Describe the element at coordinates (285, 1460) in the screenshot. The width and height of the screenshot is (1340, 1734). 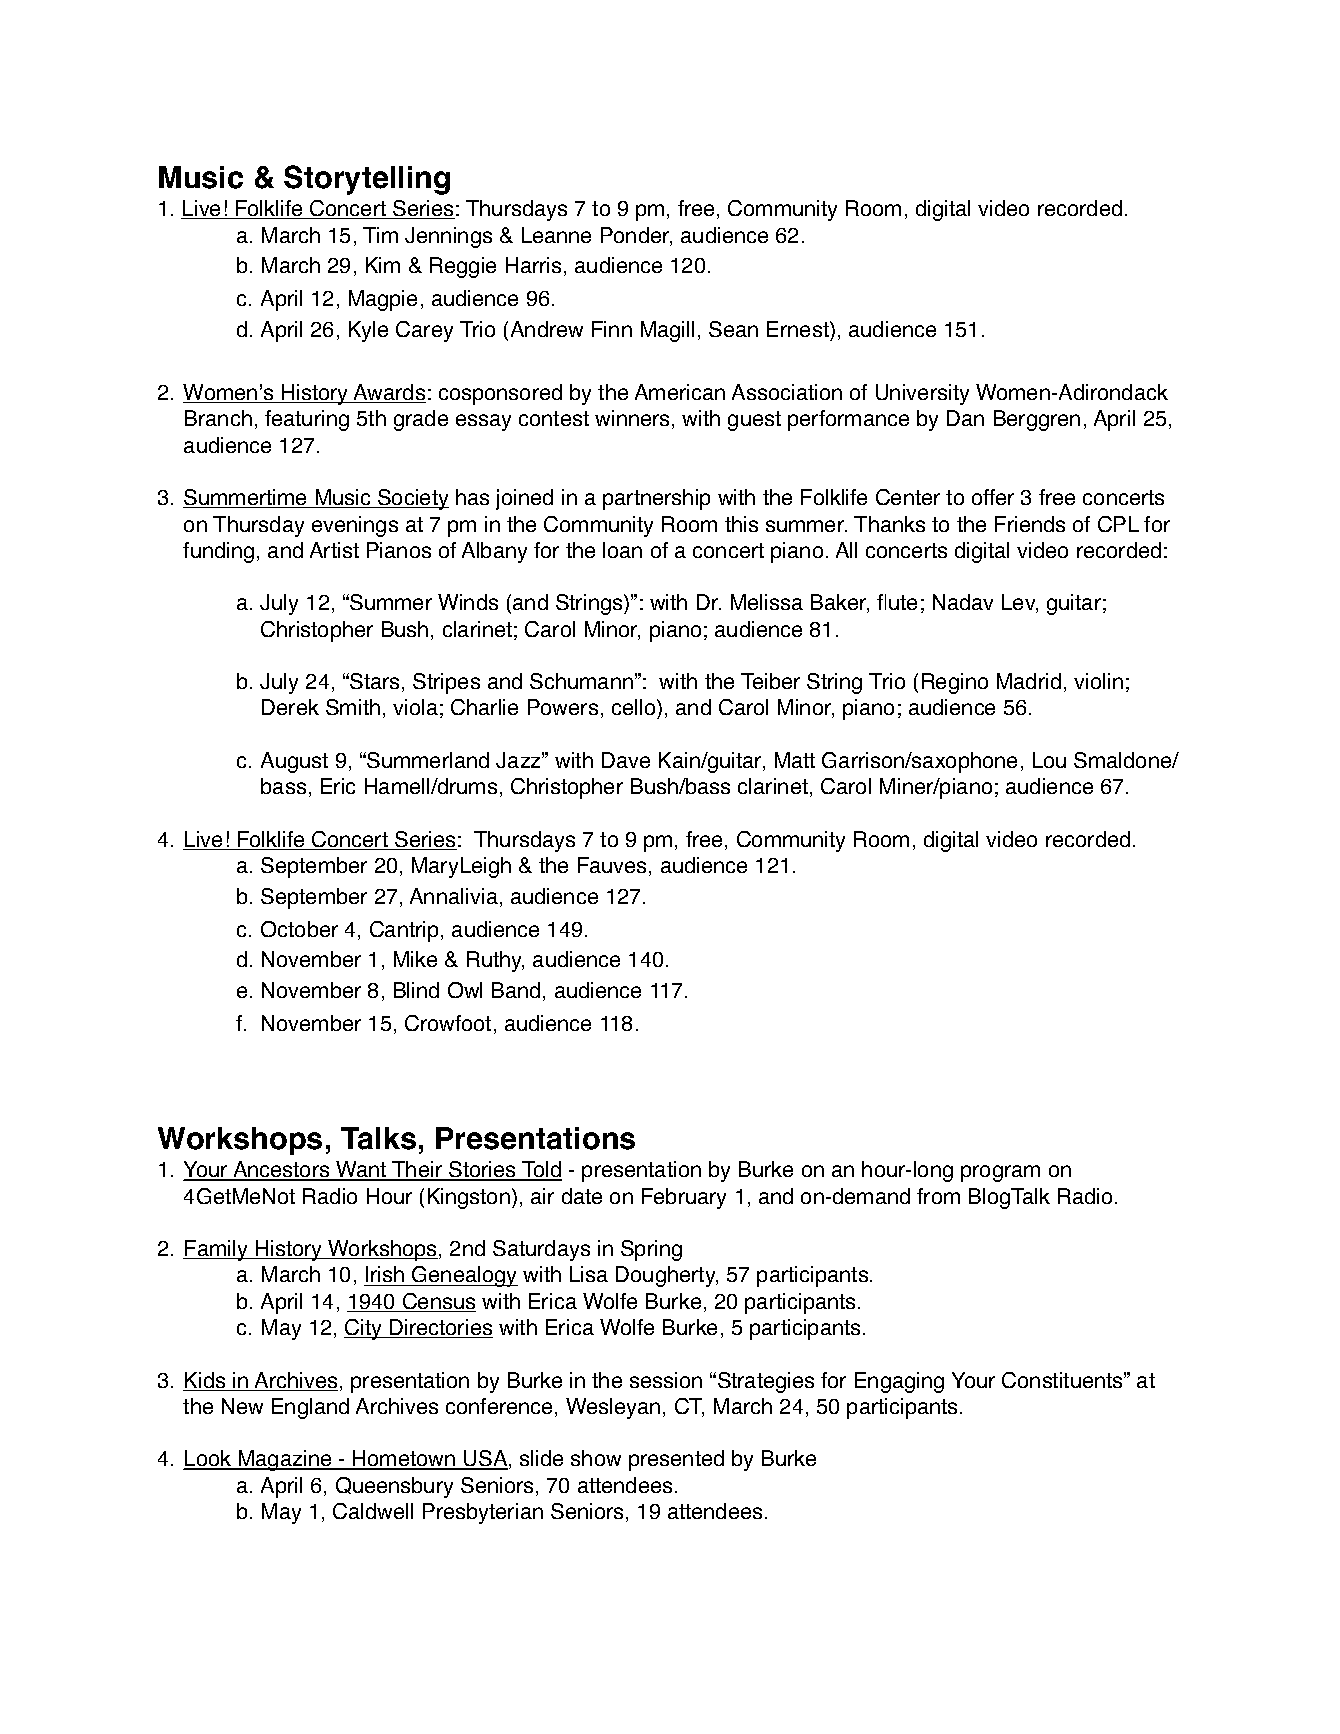
I see `Magazine` at that location.
